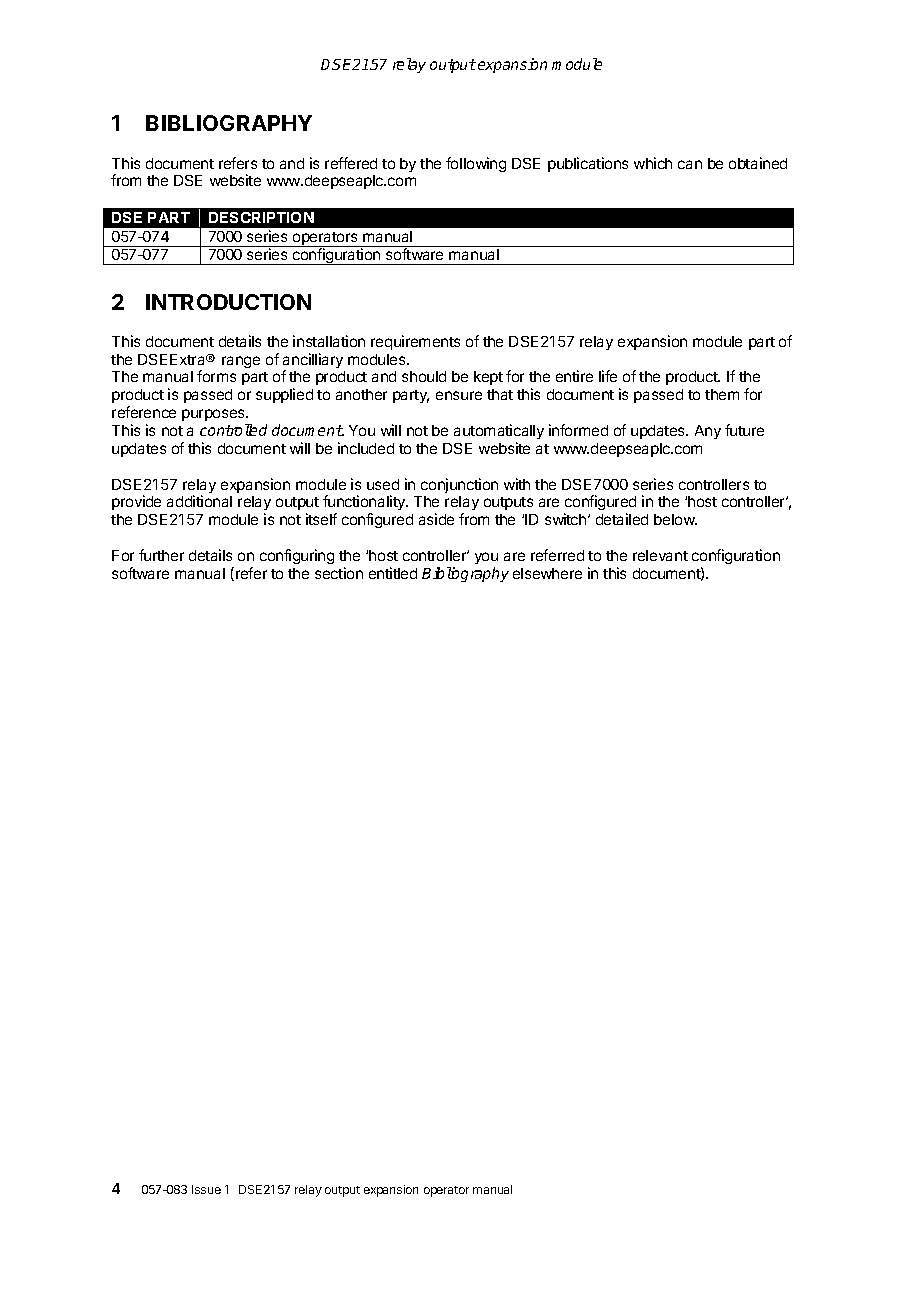 The width and height of the screenshot is (924, 1308). Describe the element at coordinates (476, 164) in the screenshot. I see `following` at that location.
